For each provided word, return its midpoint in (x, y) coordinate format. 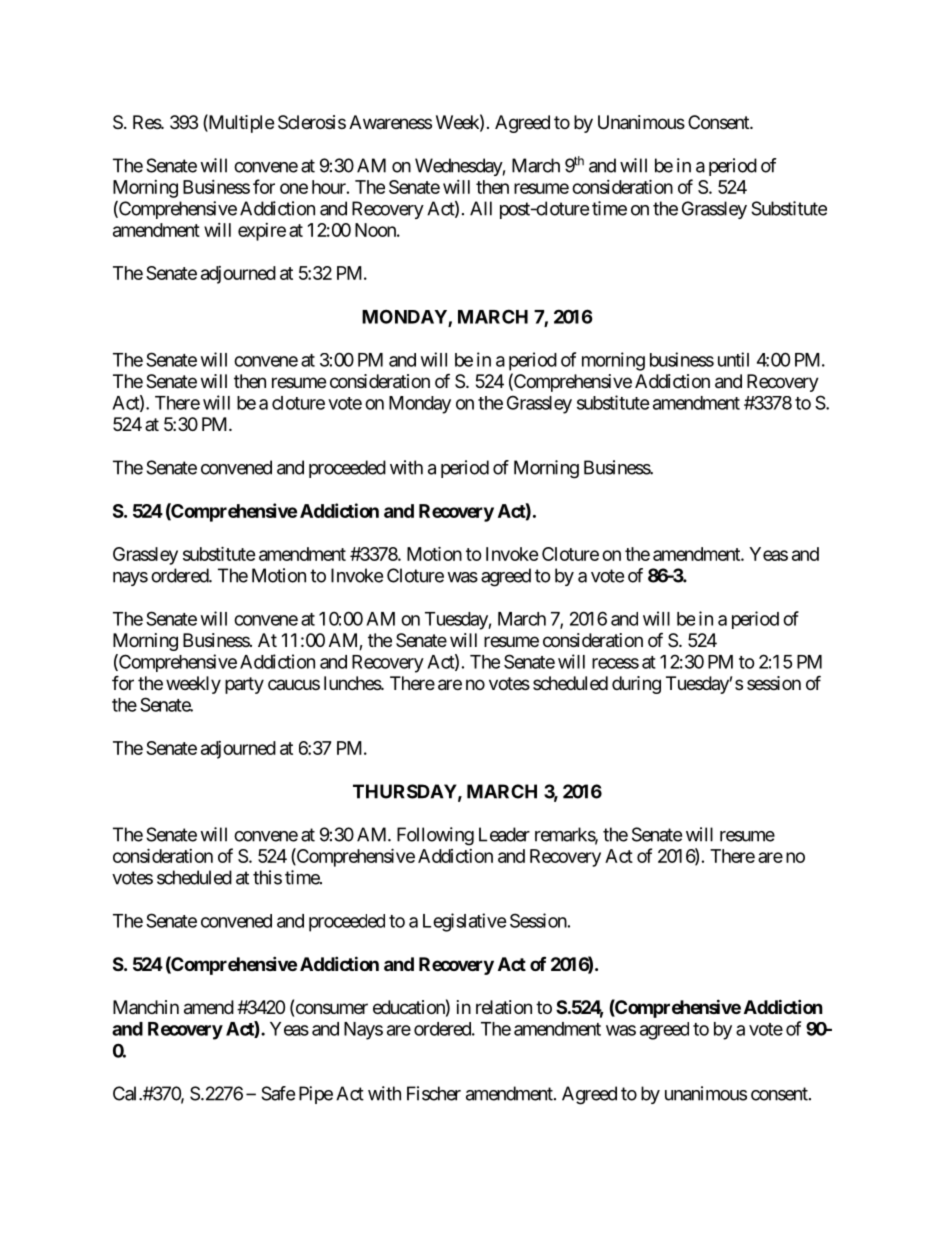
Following (435, 836)
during (636, 685)
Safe (278, 1093)
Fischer (434, 1093)
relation (504, 1007)
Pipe (316, 1095)
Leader (504, 834)
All (481, 208)
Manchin (146, 1007)
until (733, 359)
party (244, 685)
